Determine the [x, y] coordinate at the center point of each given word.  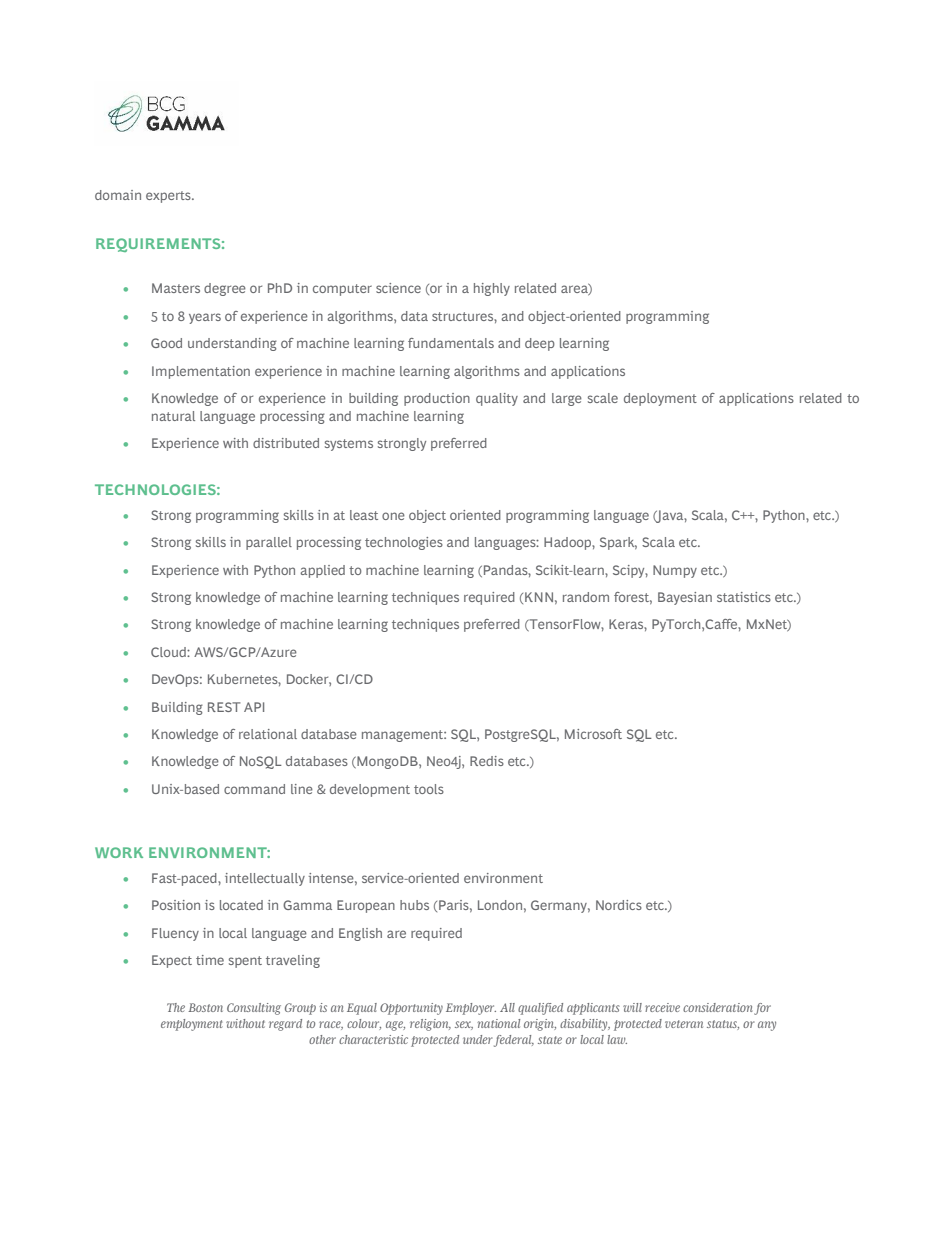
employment [191, 1025]
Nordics [619, 905]
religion [430, 1025]
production [437, 399]
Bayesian [685, 598]
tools [429, 789]
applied [322, 571]
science [398, 288]
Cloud [169, 652]
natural [173, 416]
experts [169, 197]
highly [492, 289]
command [254, 789]
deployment [660, 399]
